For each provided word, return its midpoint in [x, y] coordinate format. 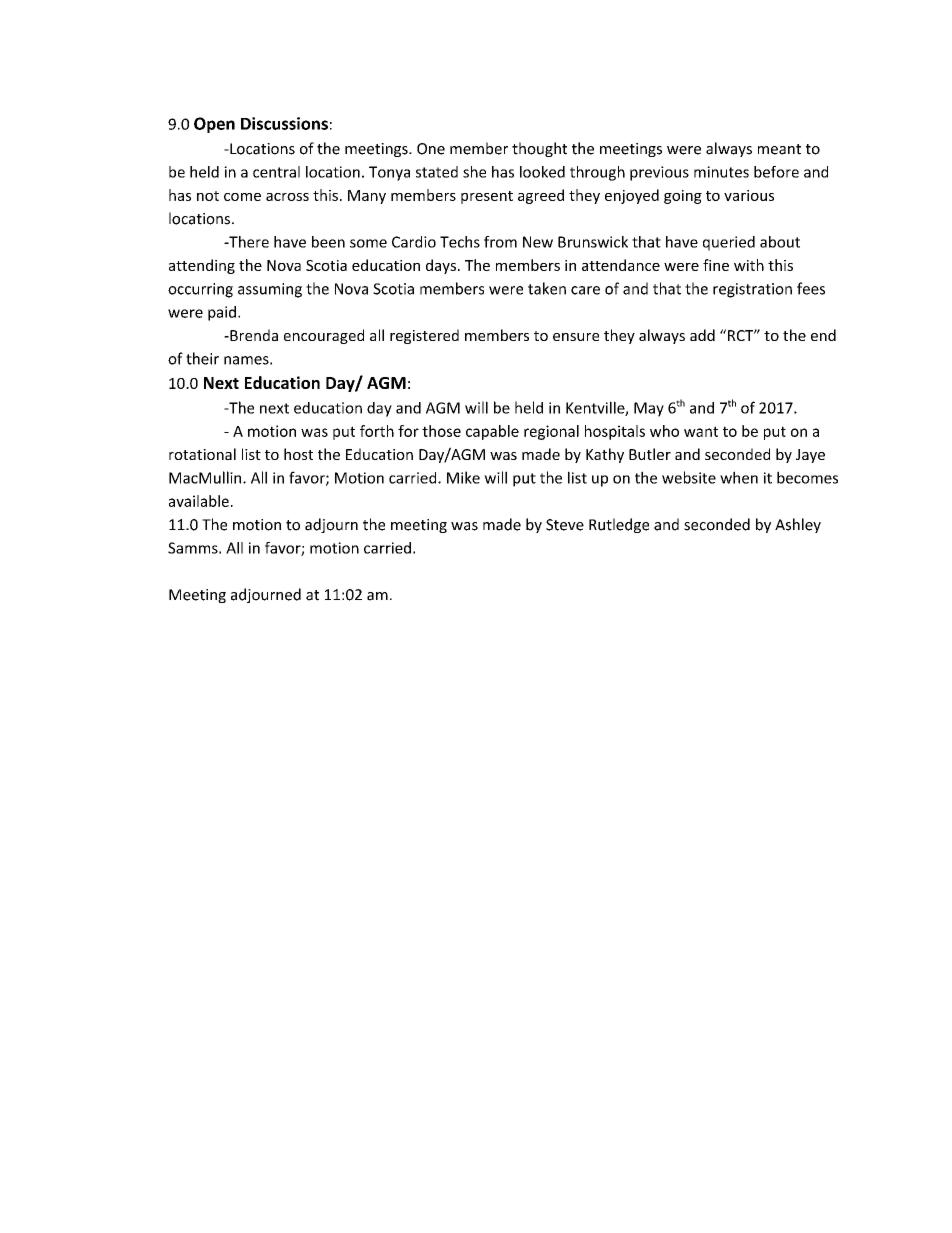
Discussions [284, 123]
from [500, 242]
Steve [565, 525]
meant [779, 149]
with [749, 265]
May [649, 409]
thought [539, 149]
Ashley [798, 525]
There [248, 242]
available [199, 501]
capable [492, 432]
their [202, 358]
